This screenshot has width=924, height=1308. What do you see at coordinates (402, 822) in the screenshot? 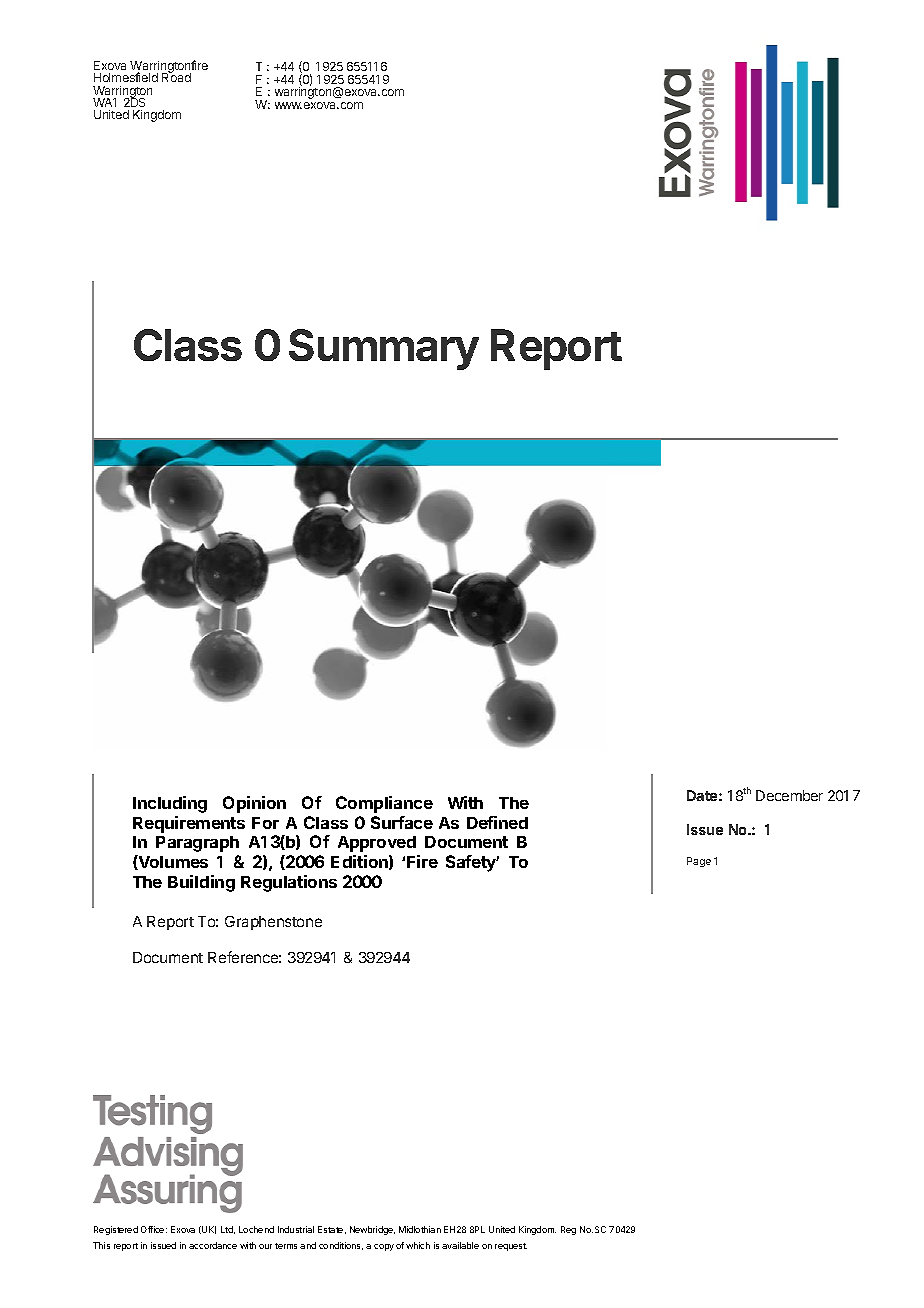
I see `Surface` at bounding box center [402, 822].
